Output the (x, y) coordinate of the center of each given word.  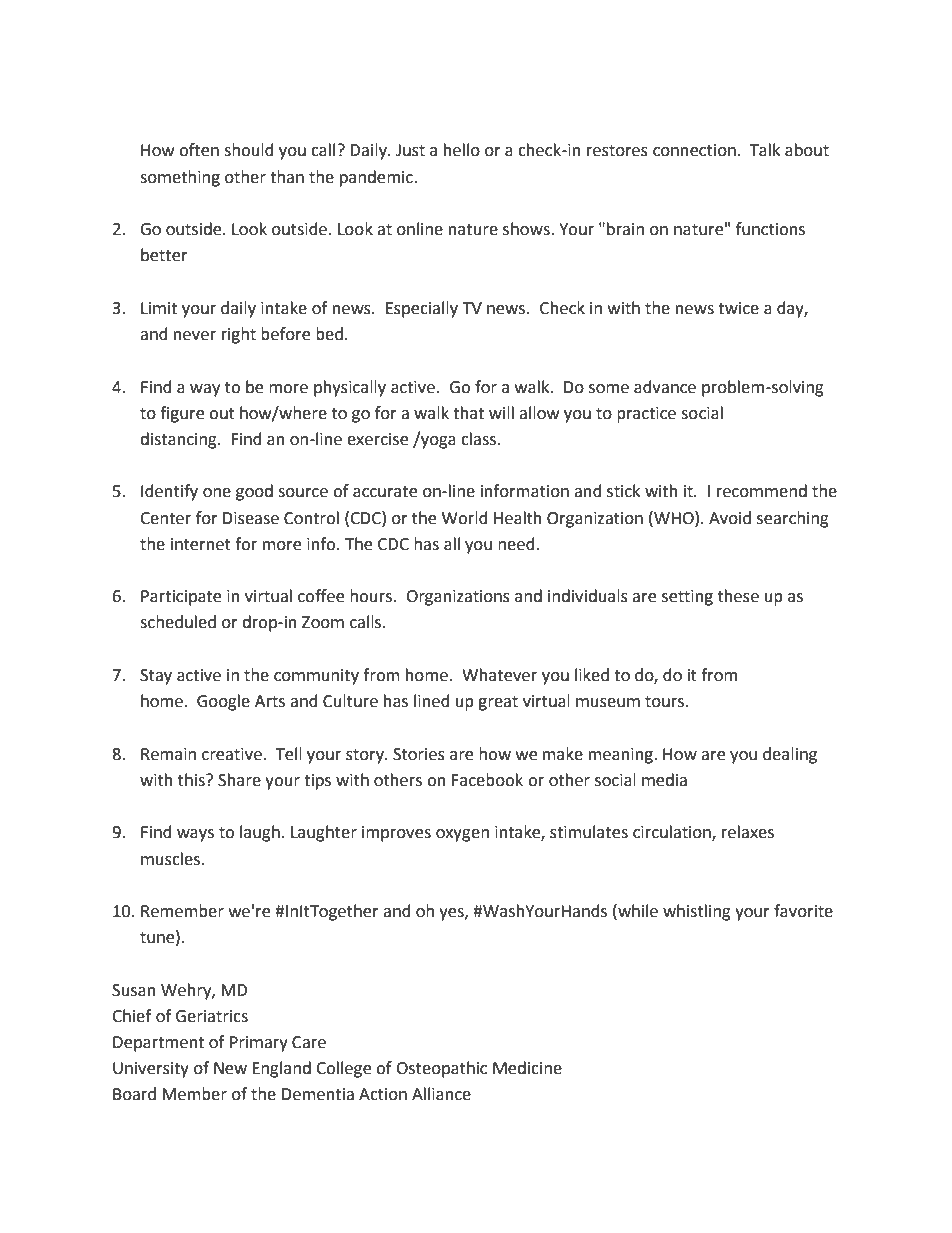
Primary (259, 1044)
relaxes (748, 832)
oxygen (462, 835)
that (468, 413)
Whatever (499, 675)
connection (694, 150)
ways (195, 835)
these (738, 596)
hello (462, 150)
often (199, 150)
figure (182, 414)
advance (665, 387)
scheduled (178, 622)
